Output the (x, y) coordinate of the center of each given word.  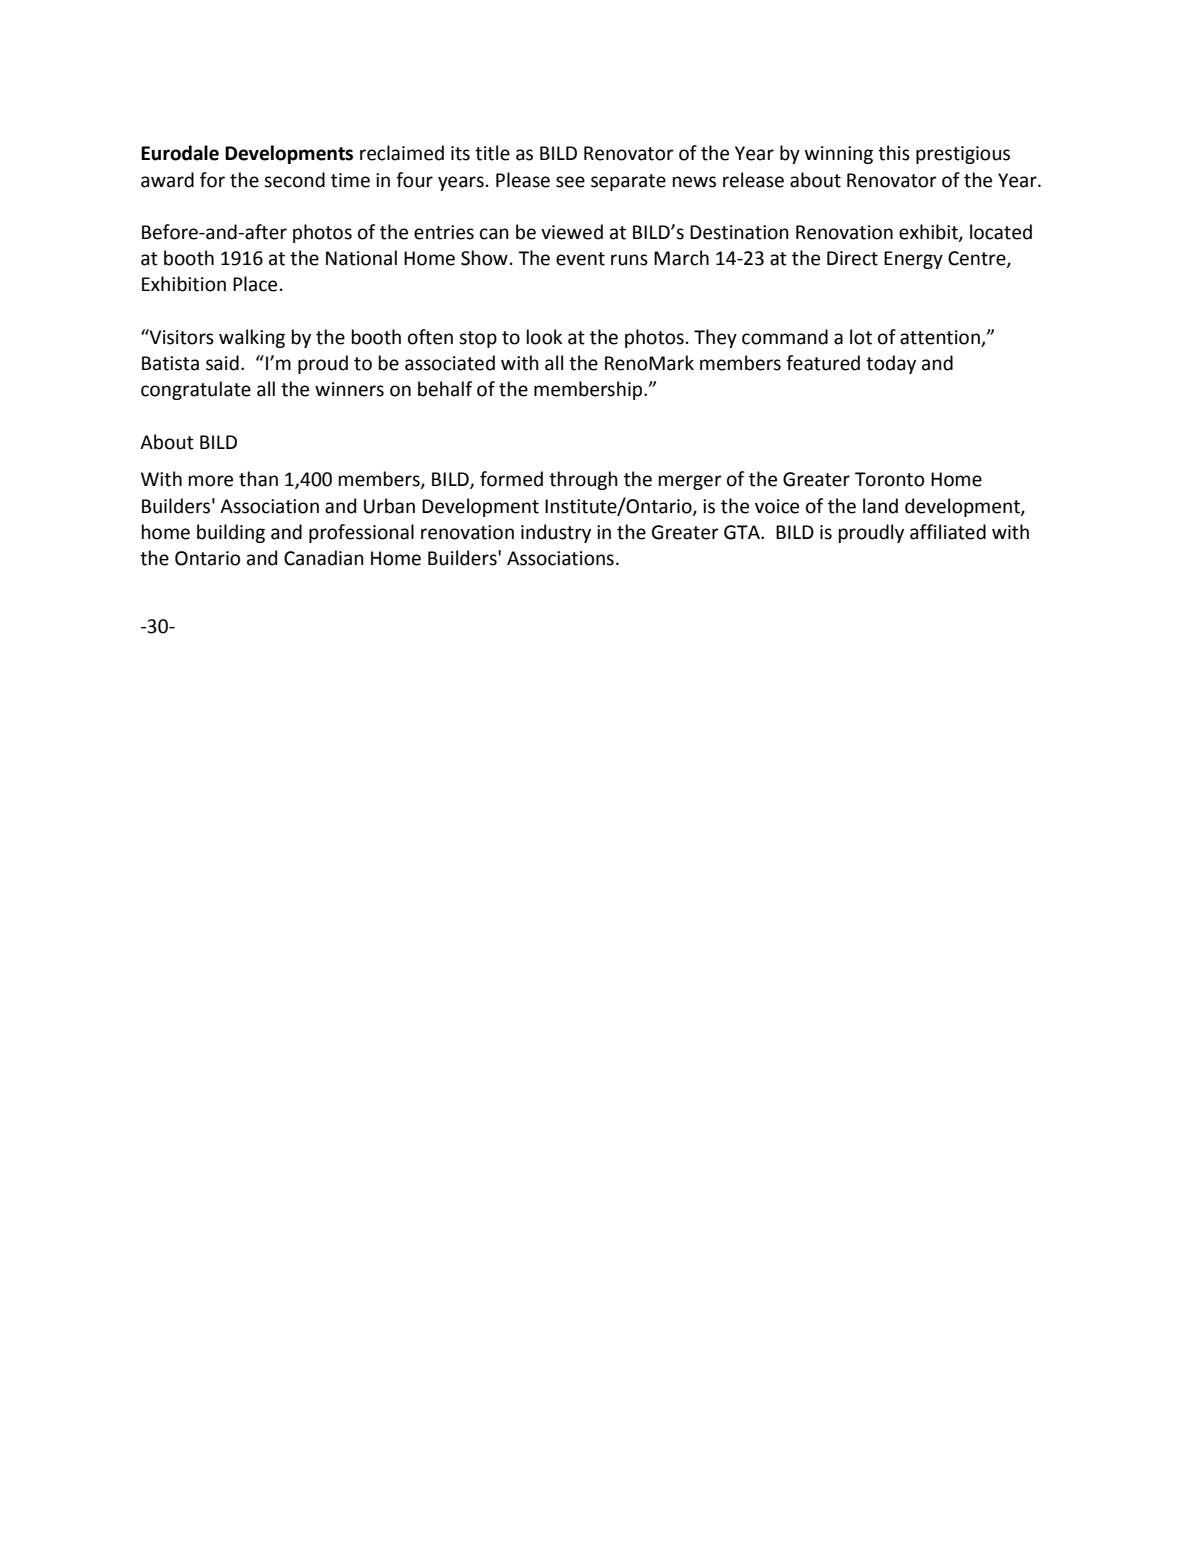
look (544, 337)
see (570, 182)
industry (556, 533)
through (583, 480)
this (894, 153)
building (231, 533)
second (294, 180)
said (222, 363)
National (361, 258)
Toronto (889, 479)
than (258, 479)
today (891, 364)
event (580, 259)
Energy (913, 260)
